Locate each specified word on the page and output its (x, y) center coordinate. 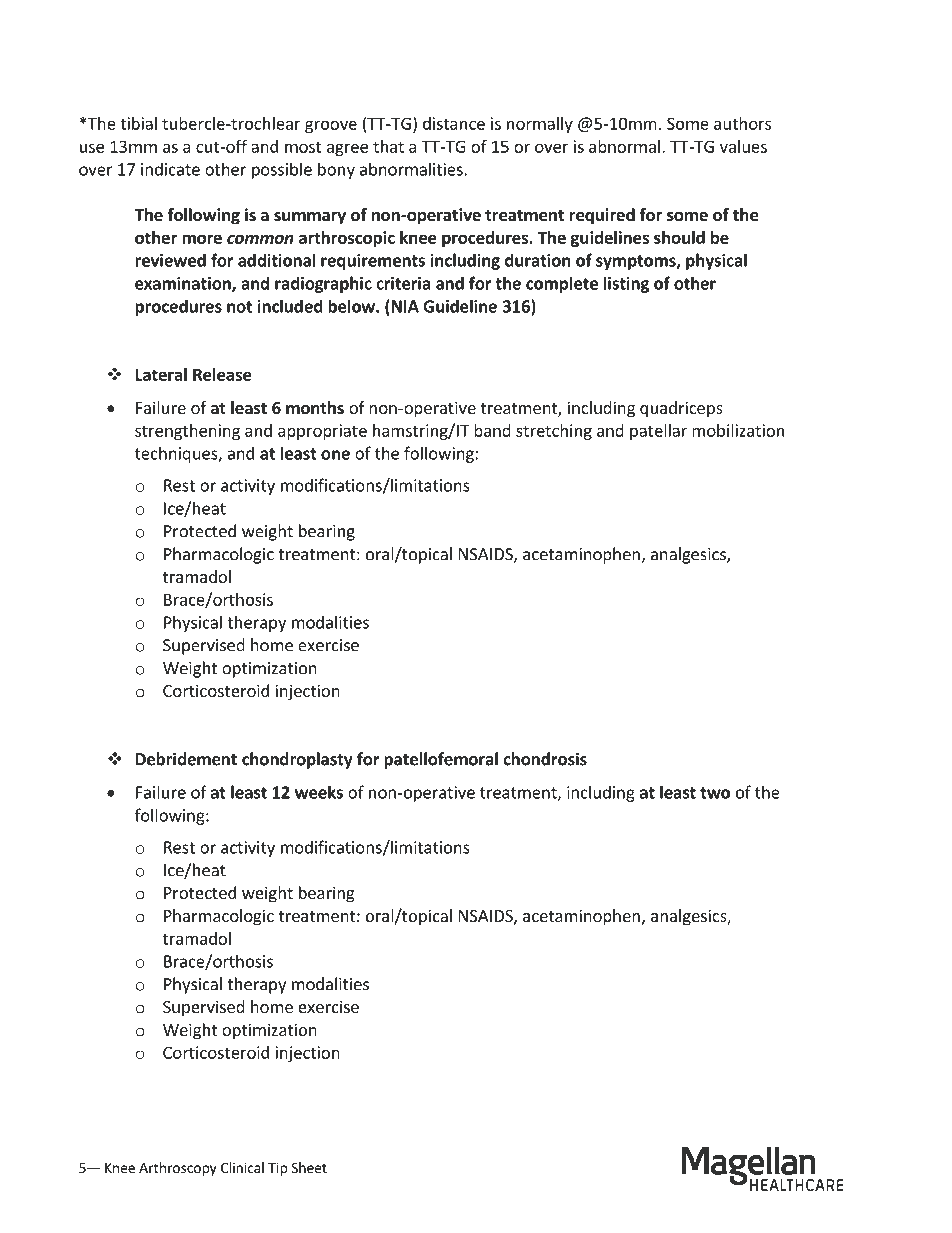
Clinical (242, 1167)
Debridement (186, 759)
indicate (170, 169)
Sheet (309, 1167)
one (335, 455)
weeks (319, 792)
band (492, 430)
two (715, 793)
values (743, 146)
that (388, 146)
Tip (277, 1169)
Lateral (161, 374)
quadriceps (681, 409)
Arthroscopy (178, 1169)
